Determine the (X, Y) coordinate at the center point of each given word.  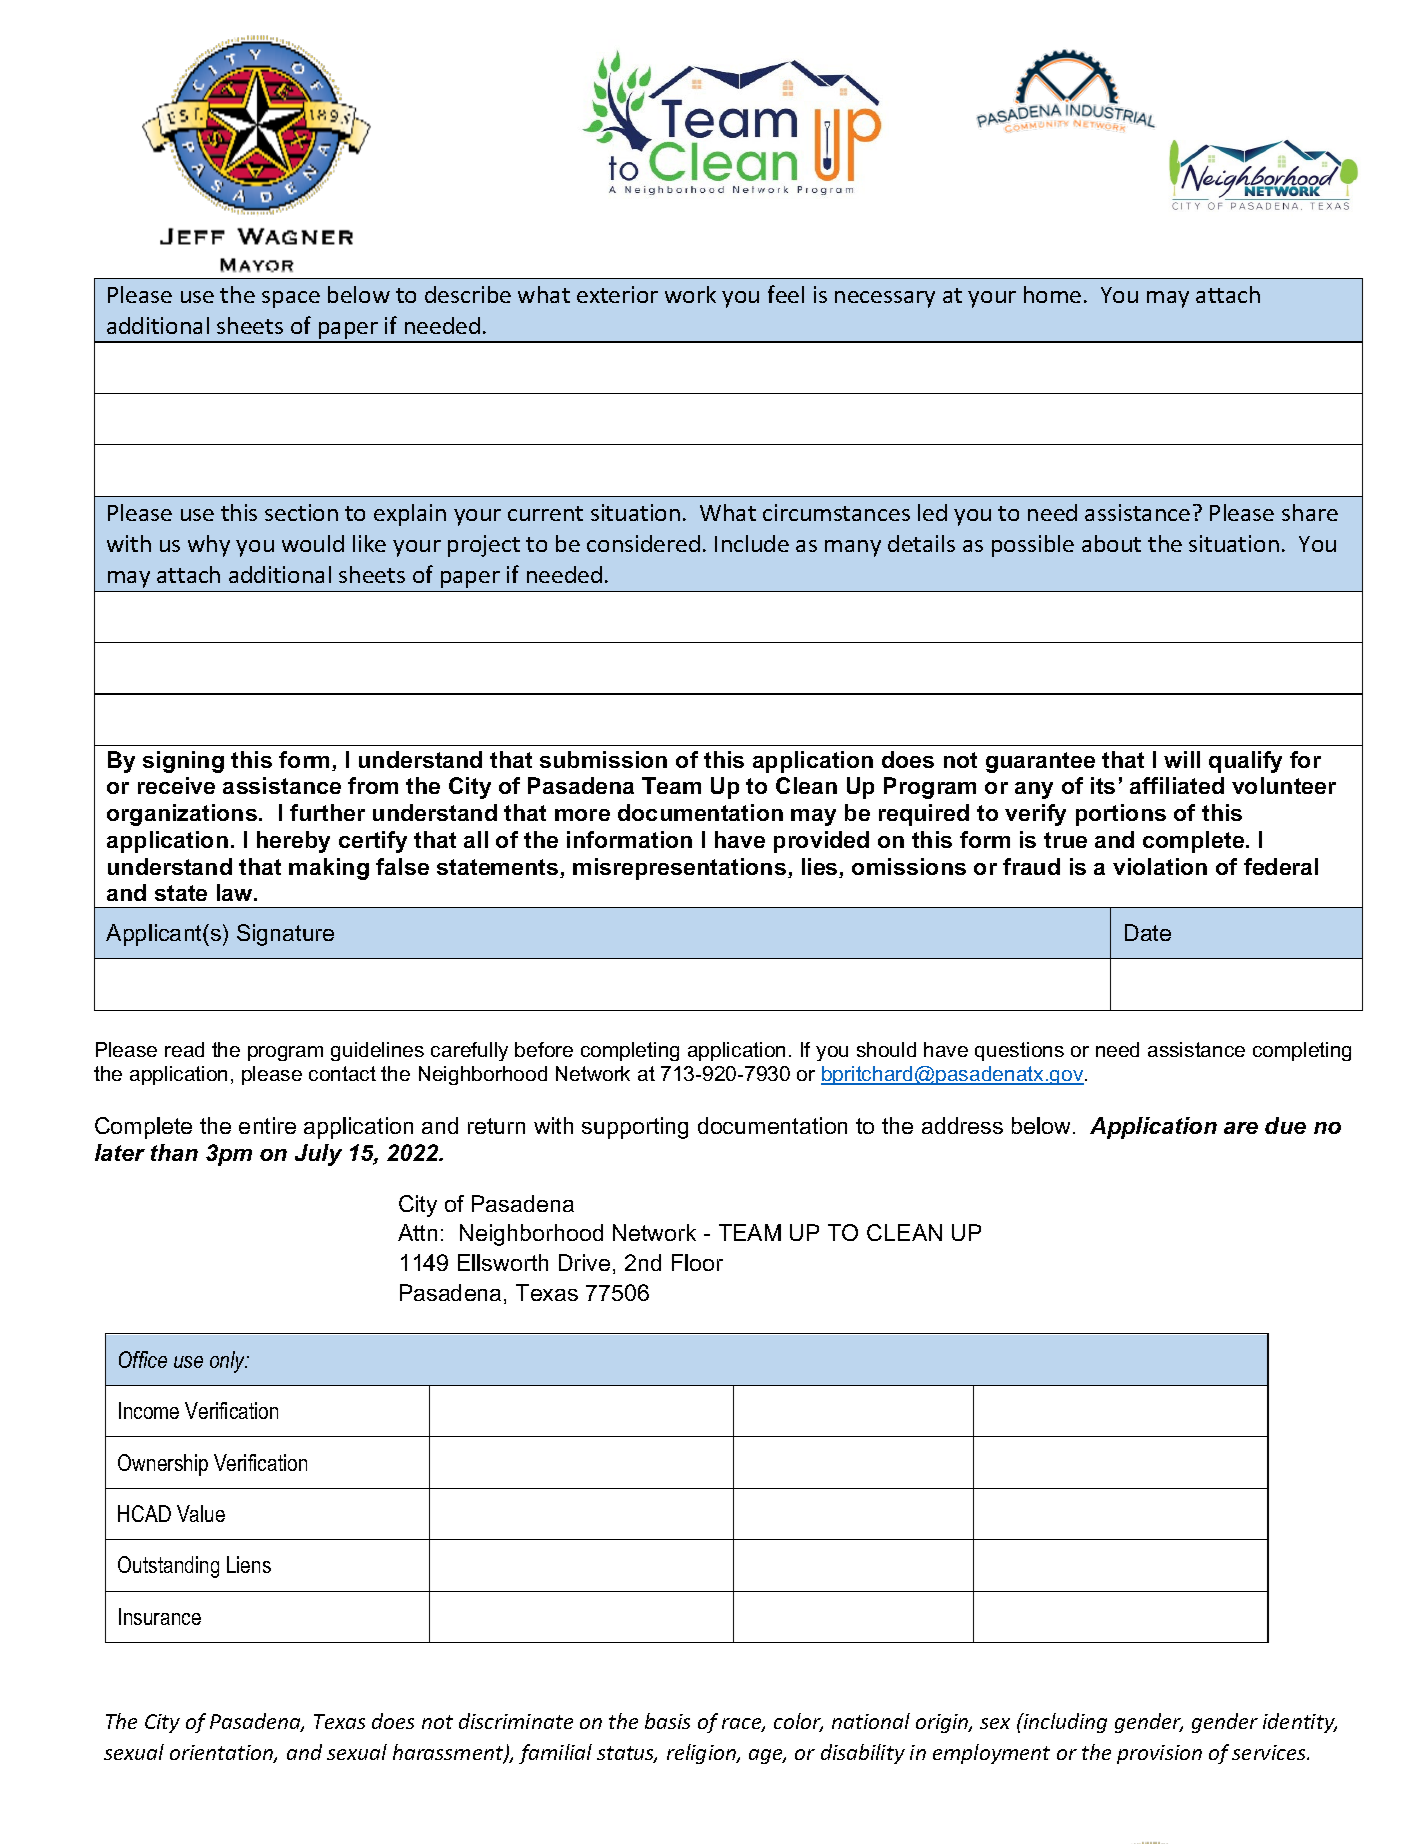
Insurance (160, 1616)
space (291, 299)
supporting (635, 1128)
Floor (697, 1262)
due (1285, 1125)
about (1111, 543)
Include (752, 543)
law (236, 892)
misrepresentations (679, 869)
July (318, 1155)
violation (1160, 866)
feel (786, 294)
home (1052, 294)
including (1064, 1723)
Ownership (163, 1465)
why (209, 546)
